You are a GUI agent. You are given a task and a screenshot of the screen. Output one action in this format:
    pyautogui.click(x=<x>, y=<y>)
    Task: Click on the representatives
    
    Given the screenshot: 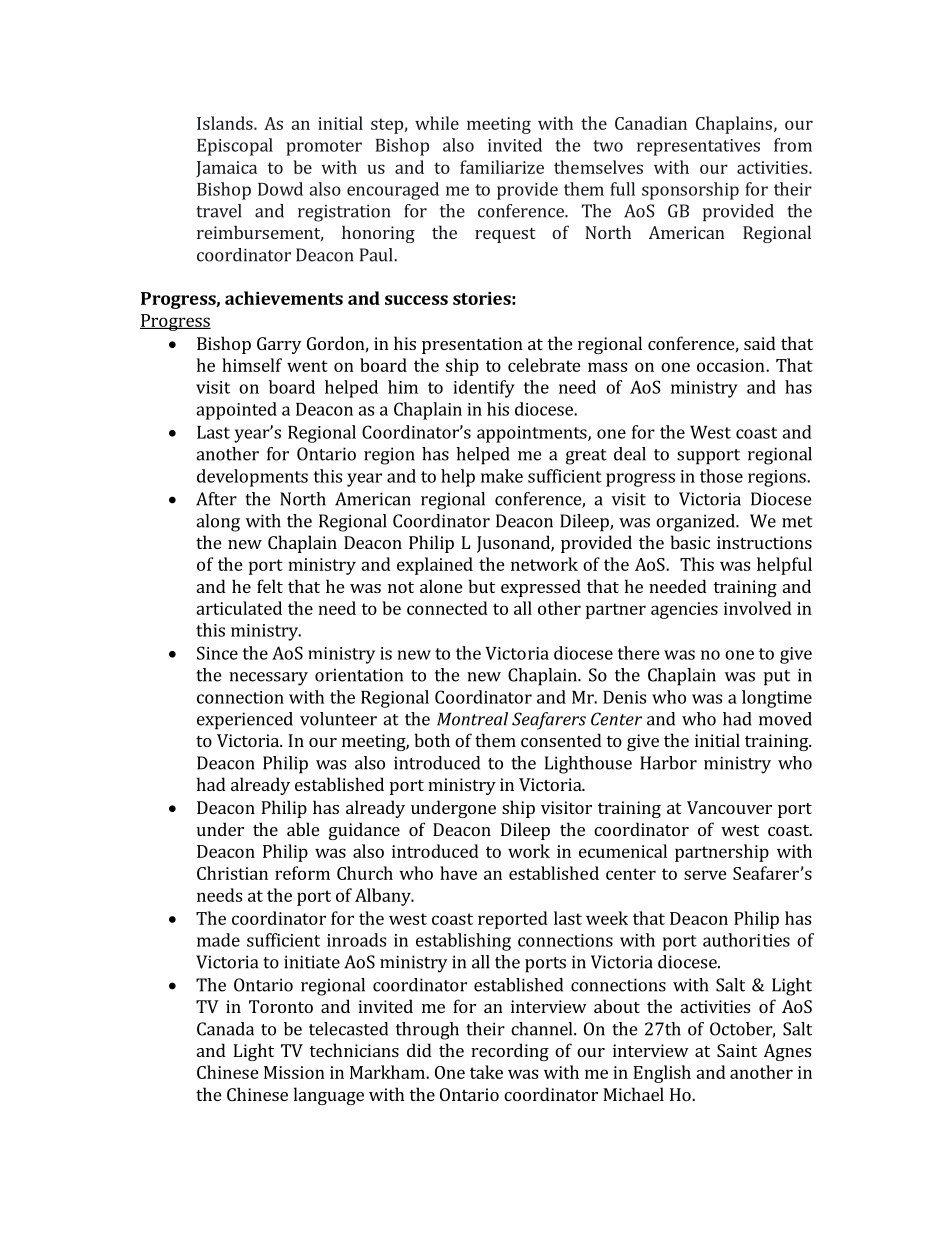 What is the action you would take?
    pyautogui.click(x=698, y=147)
